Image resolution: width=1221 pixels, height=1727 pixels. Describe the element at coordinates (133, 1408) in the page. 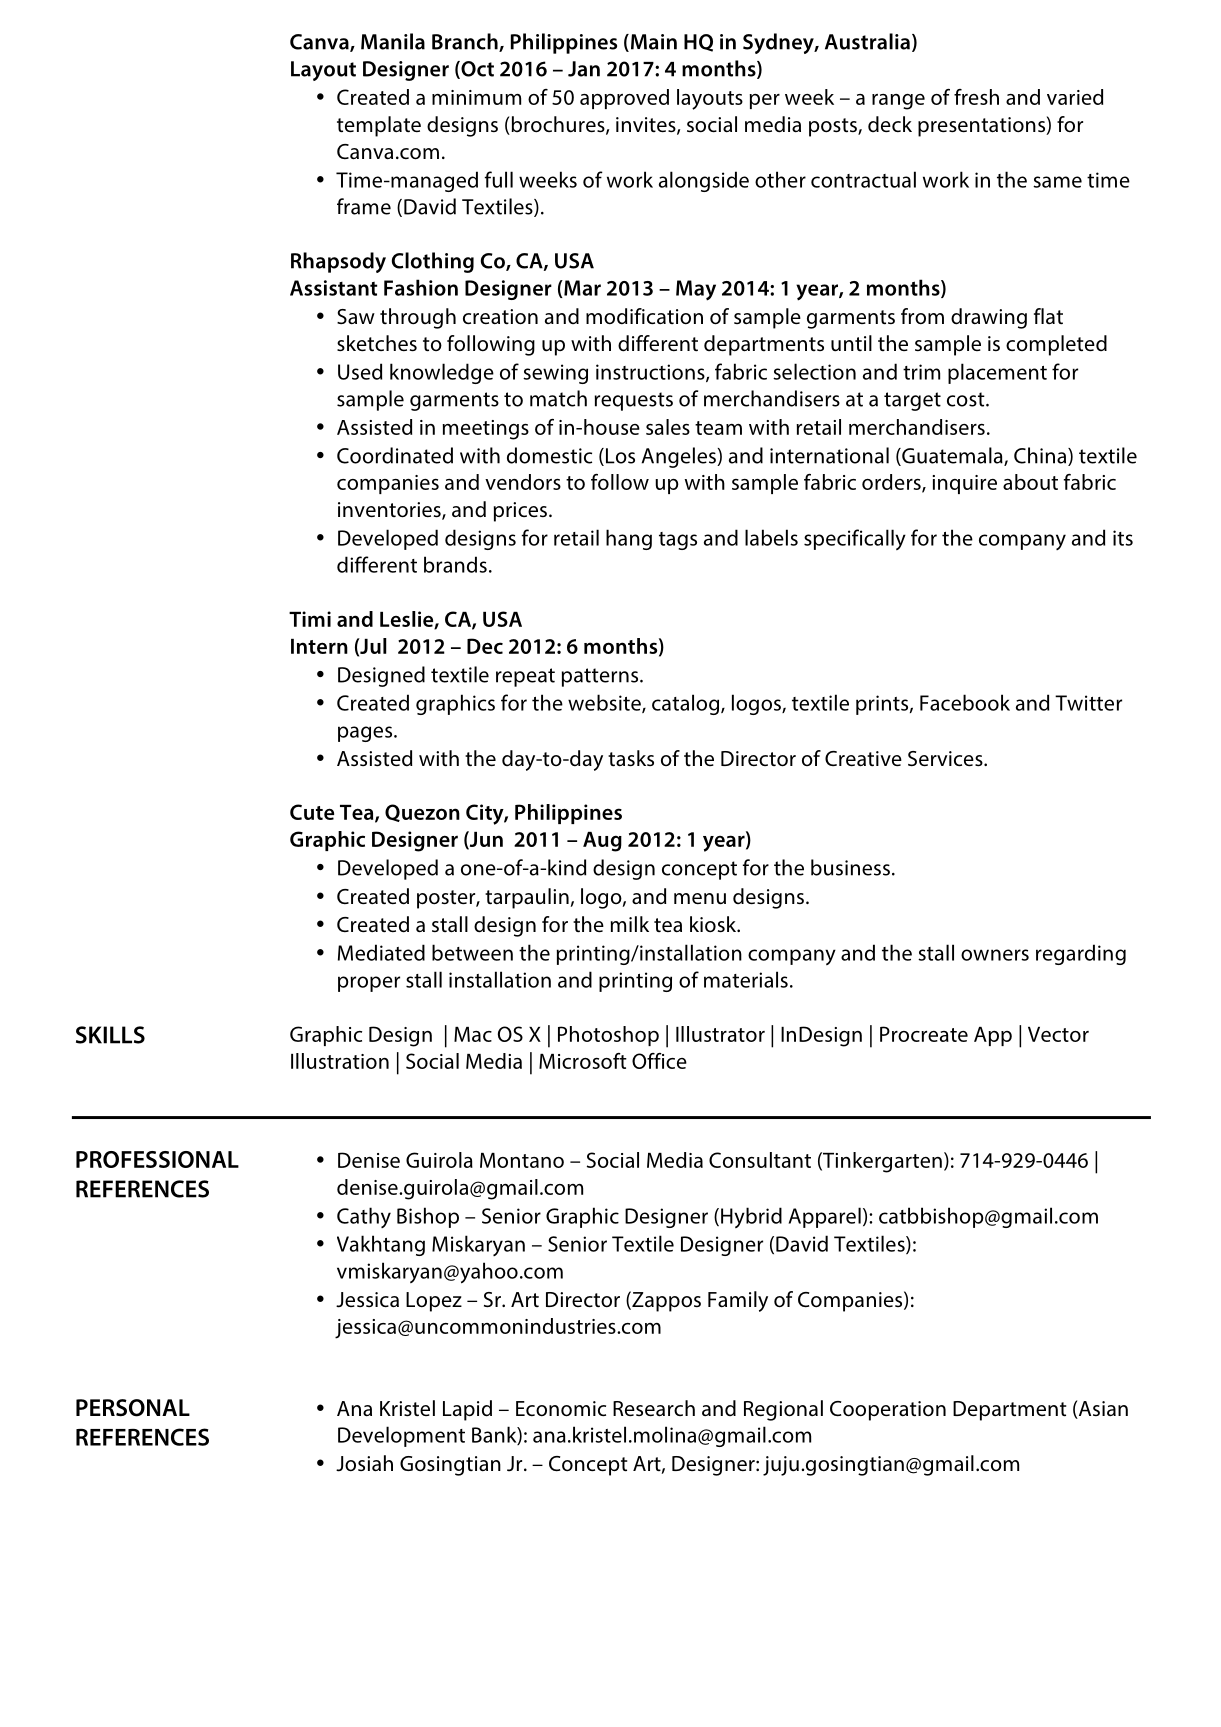

I see `PERSONAL` at that location.
